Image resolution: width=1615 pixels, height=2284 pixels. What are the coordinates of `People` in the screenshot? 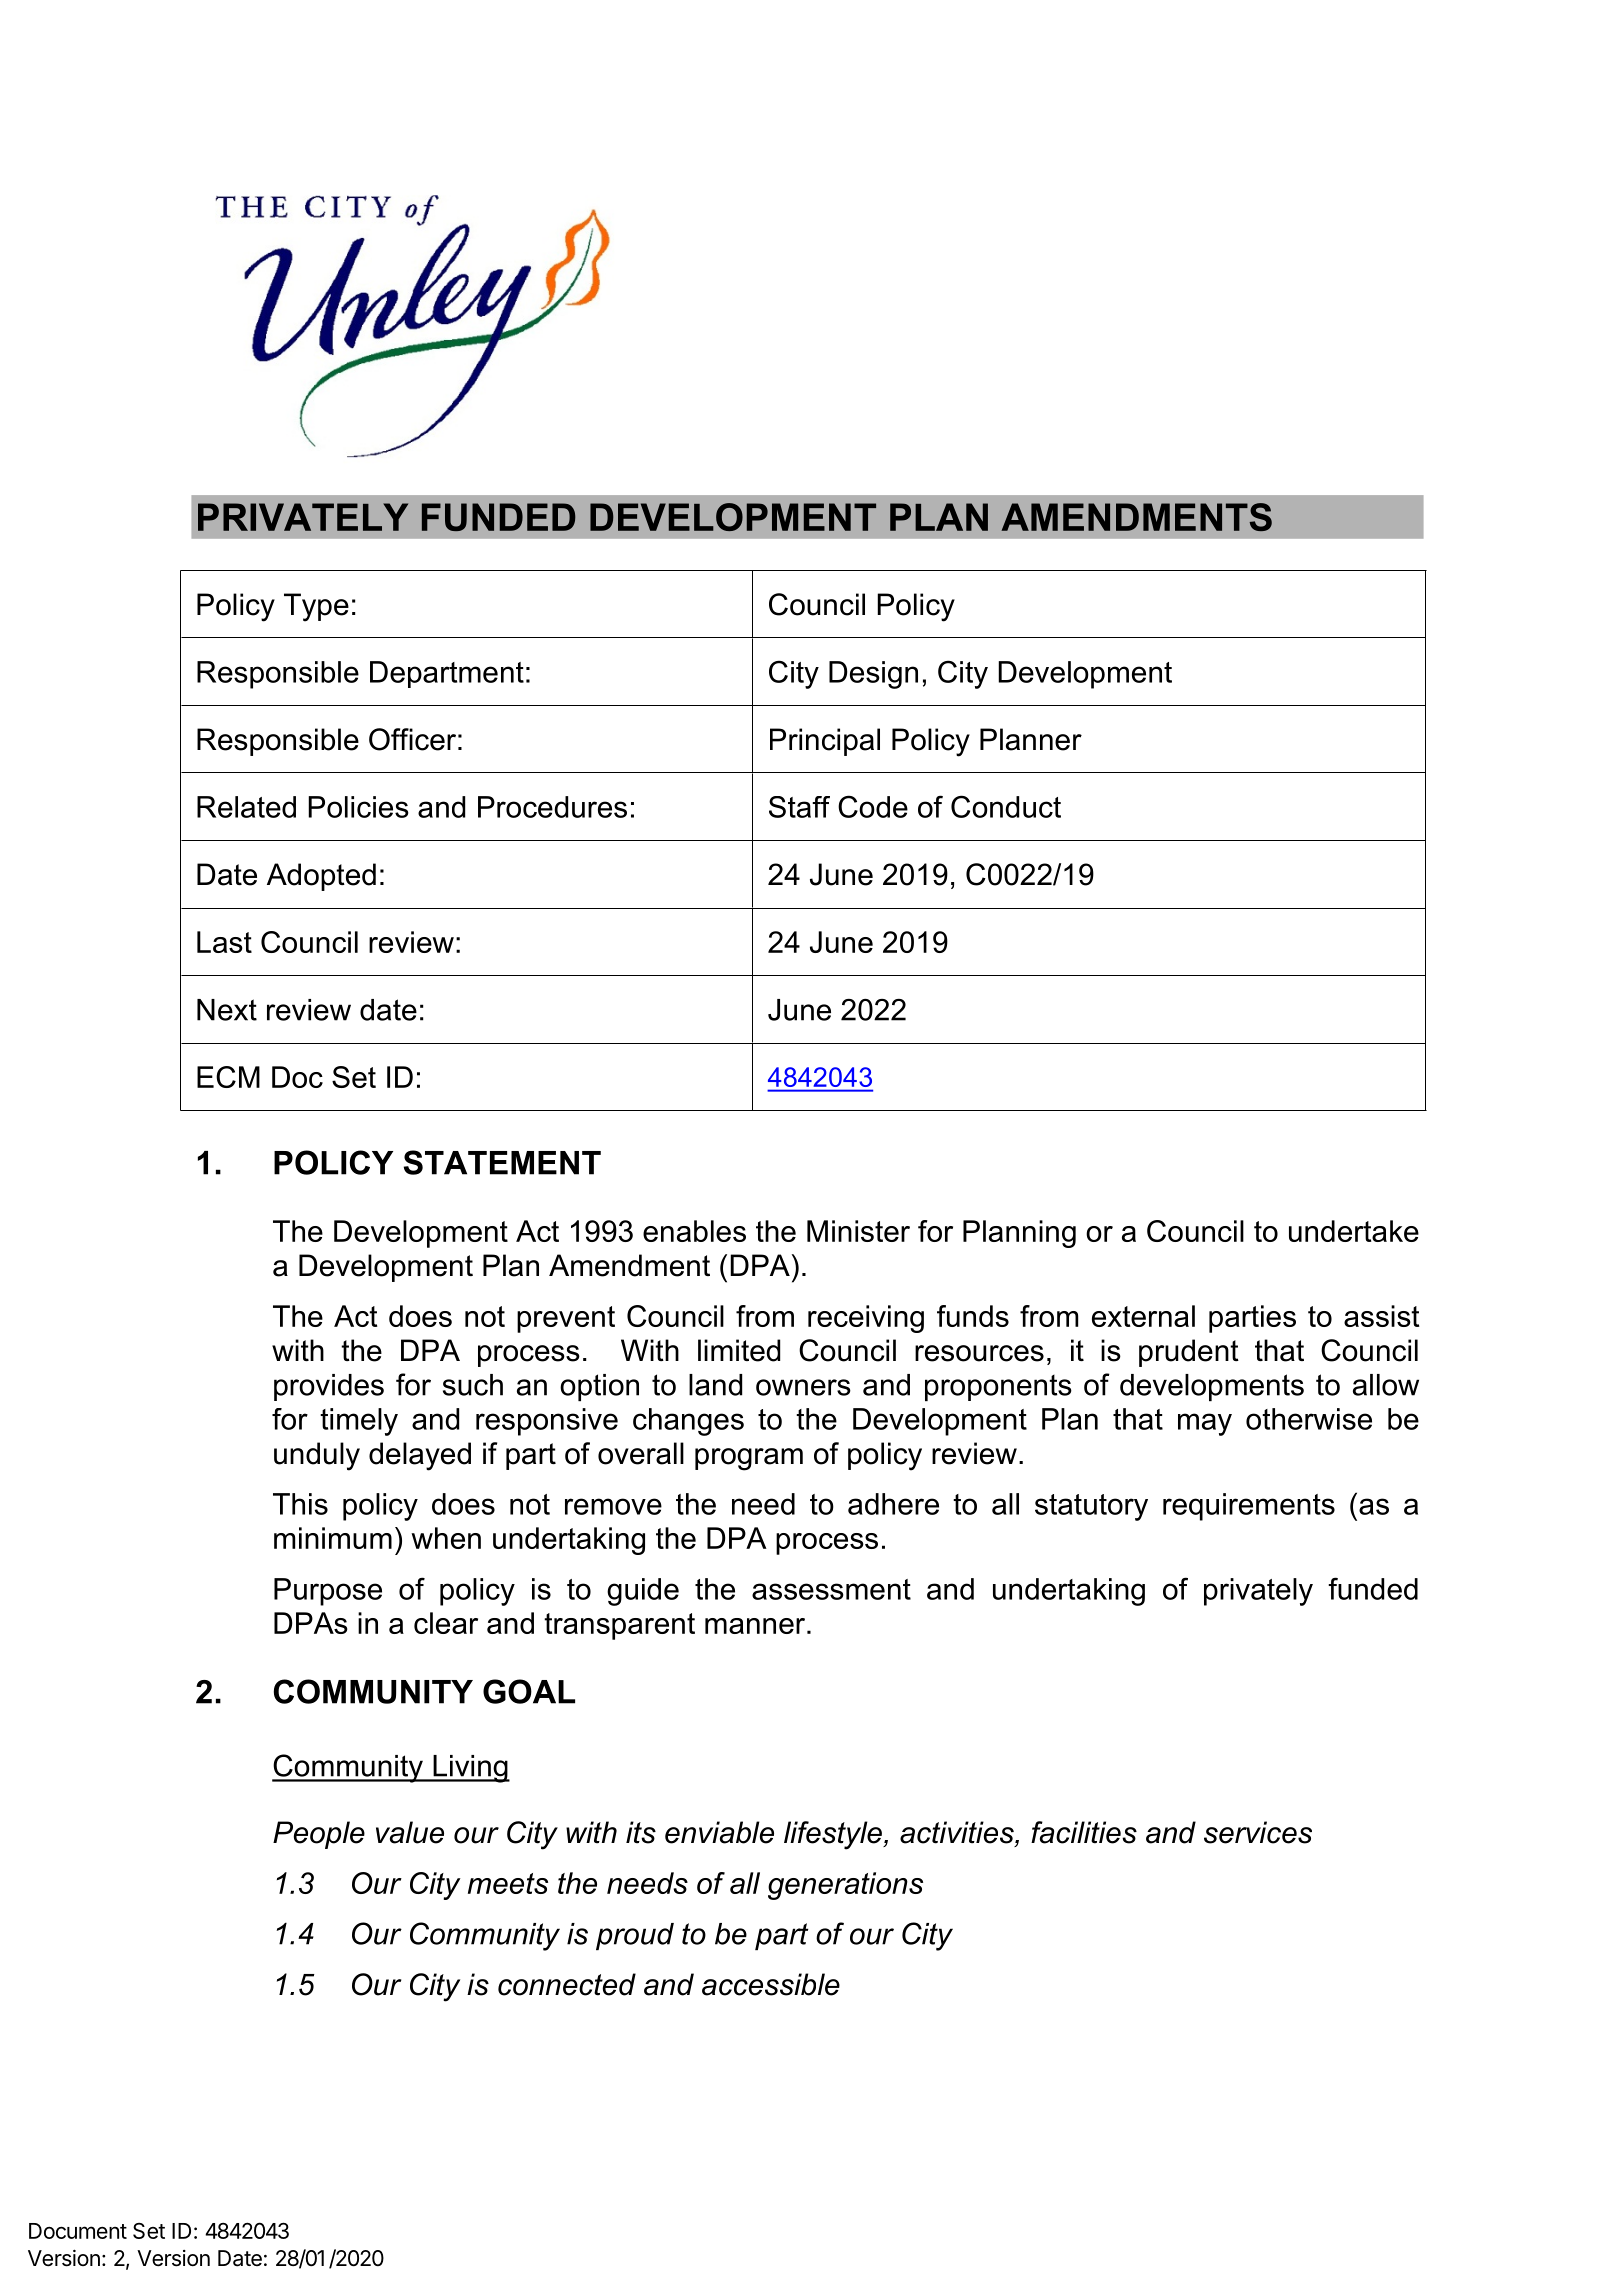 It's located at (319, 1835).
